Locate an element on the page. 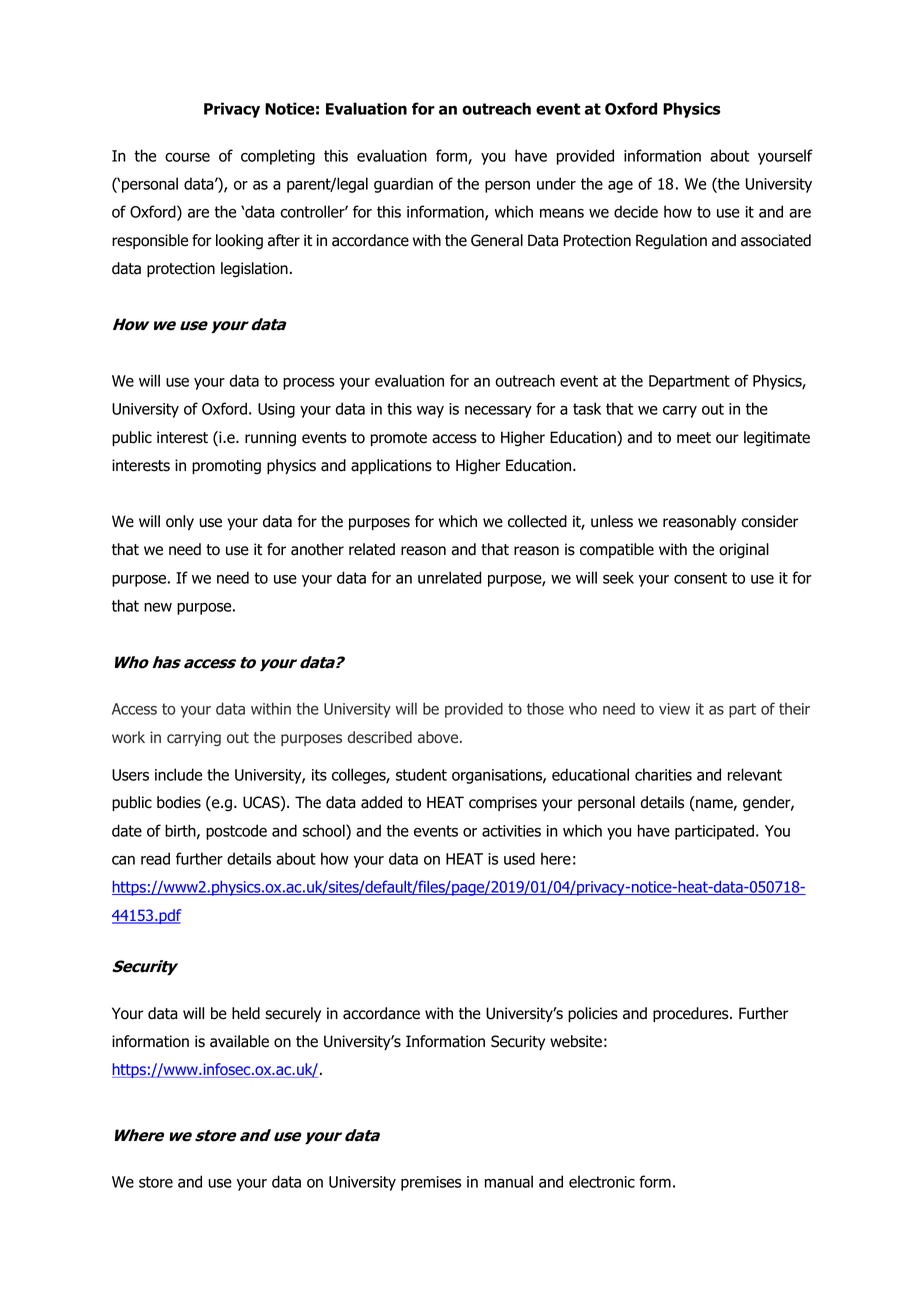 Image resolution: width=924 pixels, height=1308 pixels. consider is located at coordinates (769, 521).
